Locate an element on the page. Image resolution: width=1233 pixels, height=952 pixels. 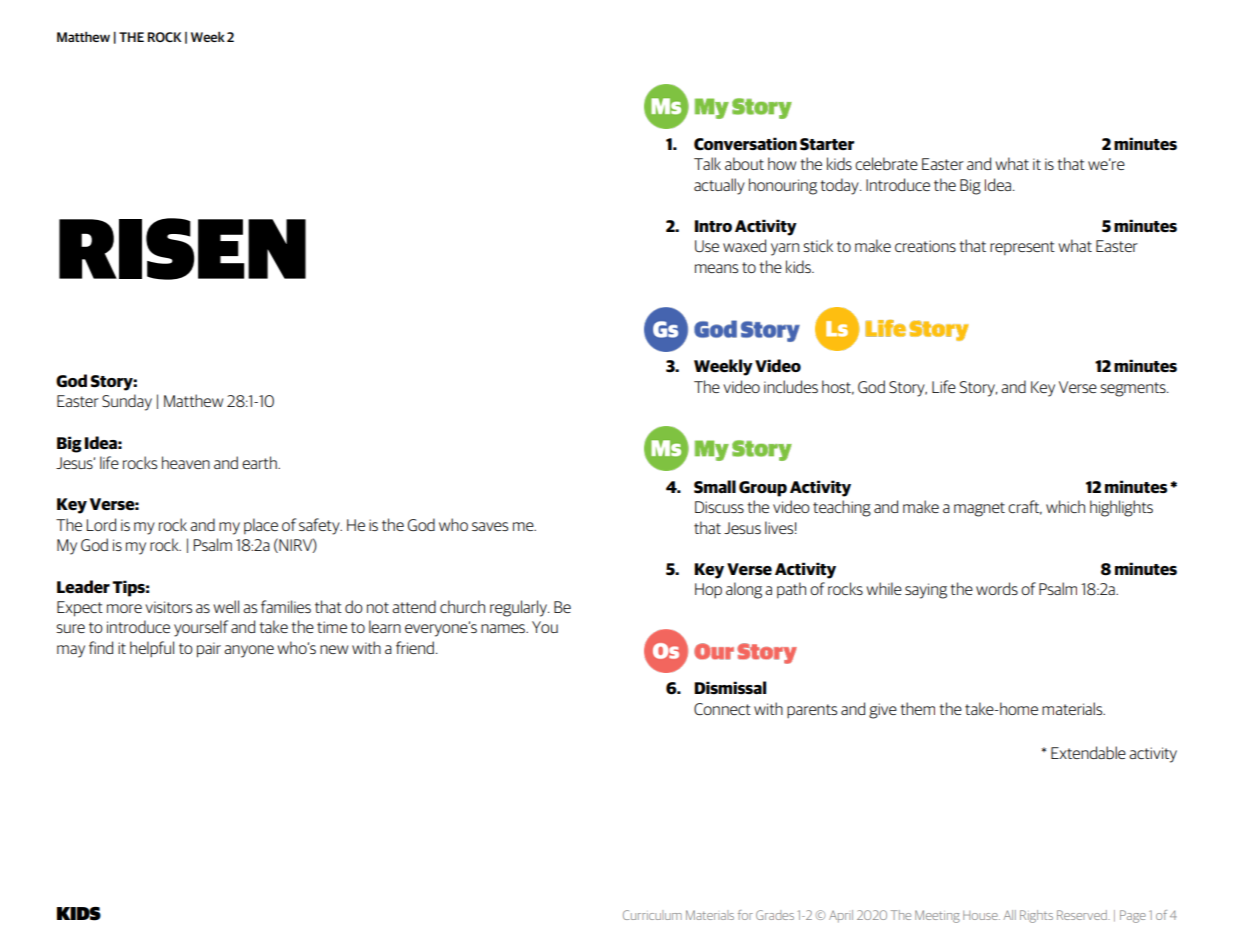
pair is located at coordinates (209, 650).
